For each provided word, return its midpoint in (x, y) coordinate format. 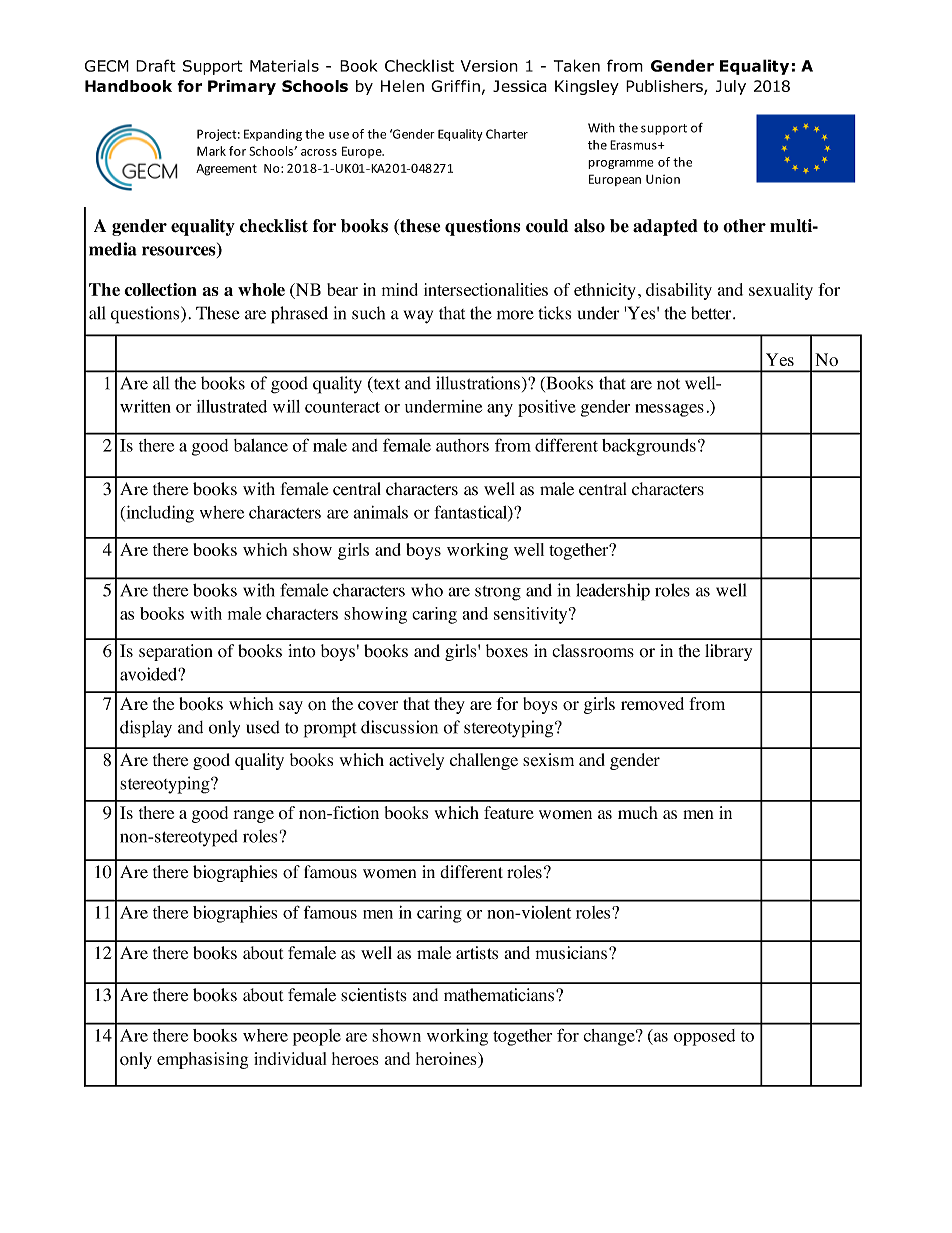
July (731, 87)
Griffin (455, 86)
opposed (704, 1037)
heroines (447, 1060)
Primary (242, 87)
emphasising (202, 1060)
